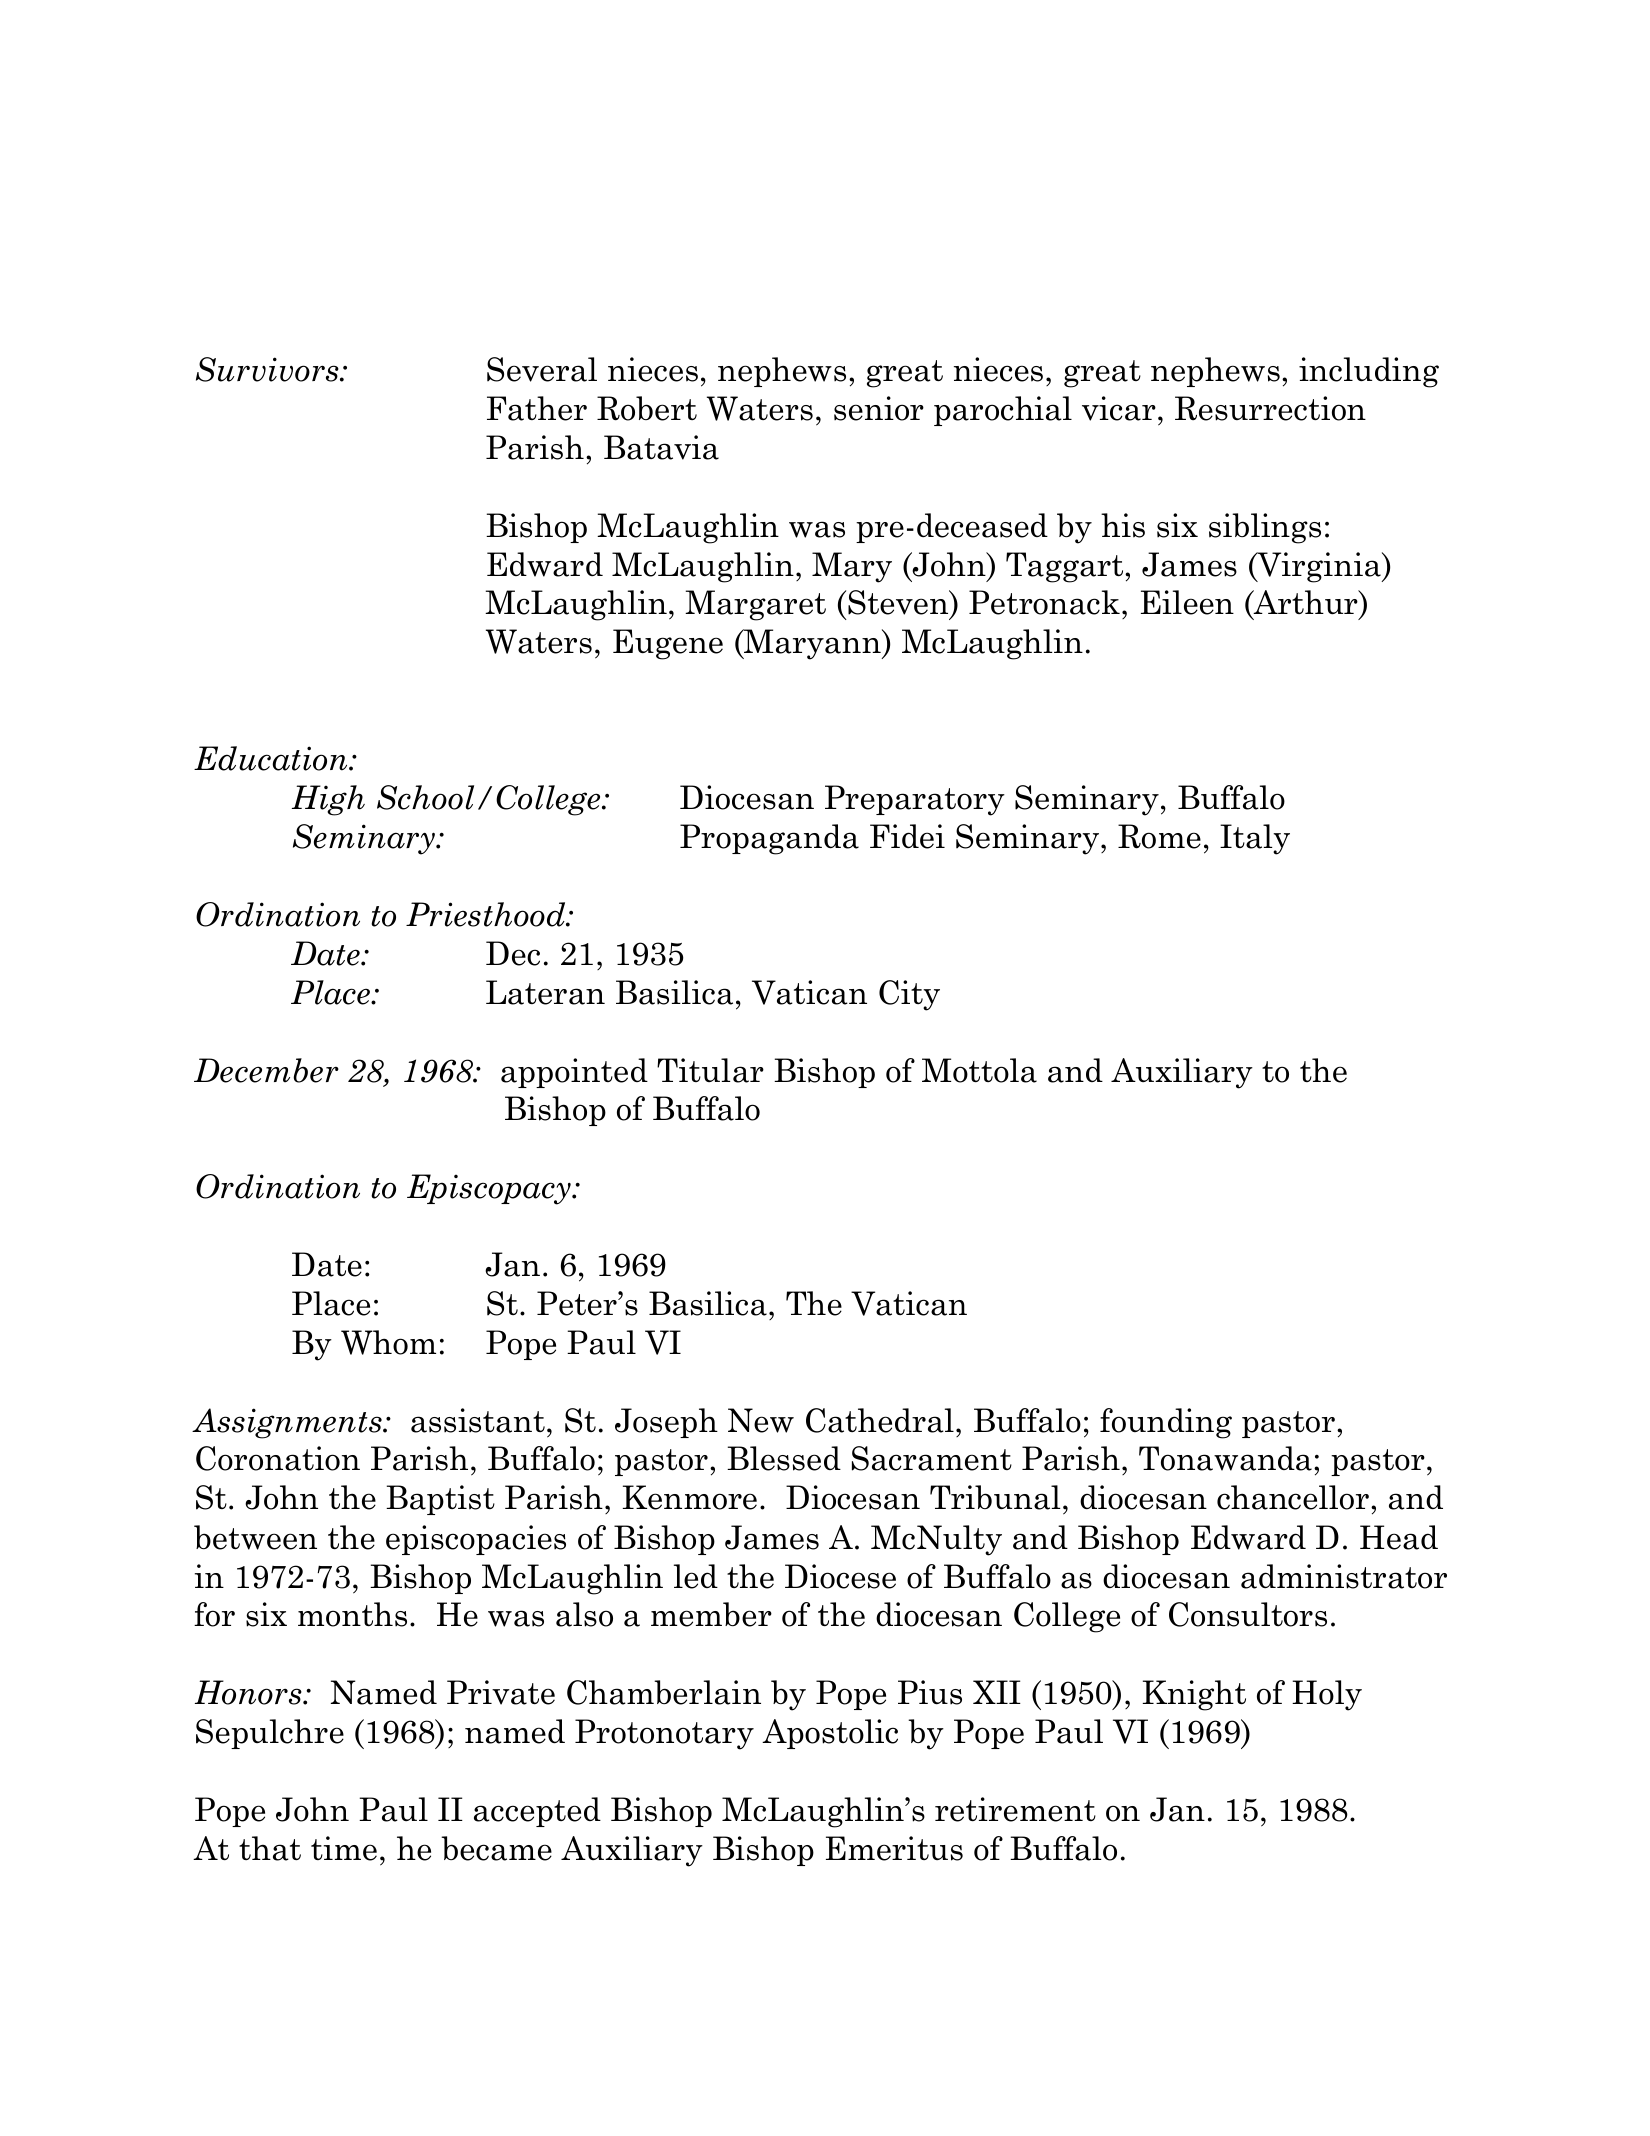 Image resolution: width=1650 pixels, height=2136 pixels. Describe the element at coordinates (344, 1848) in the screenshot. I see `time` at that location.
